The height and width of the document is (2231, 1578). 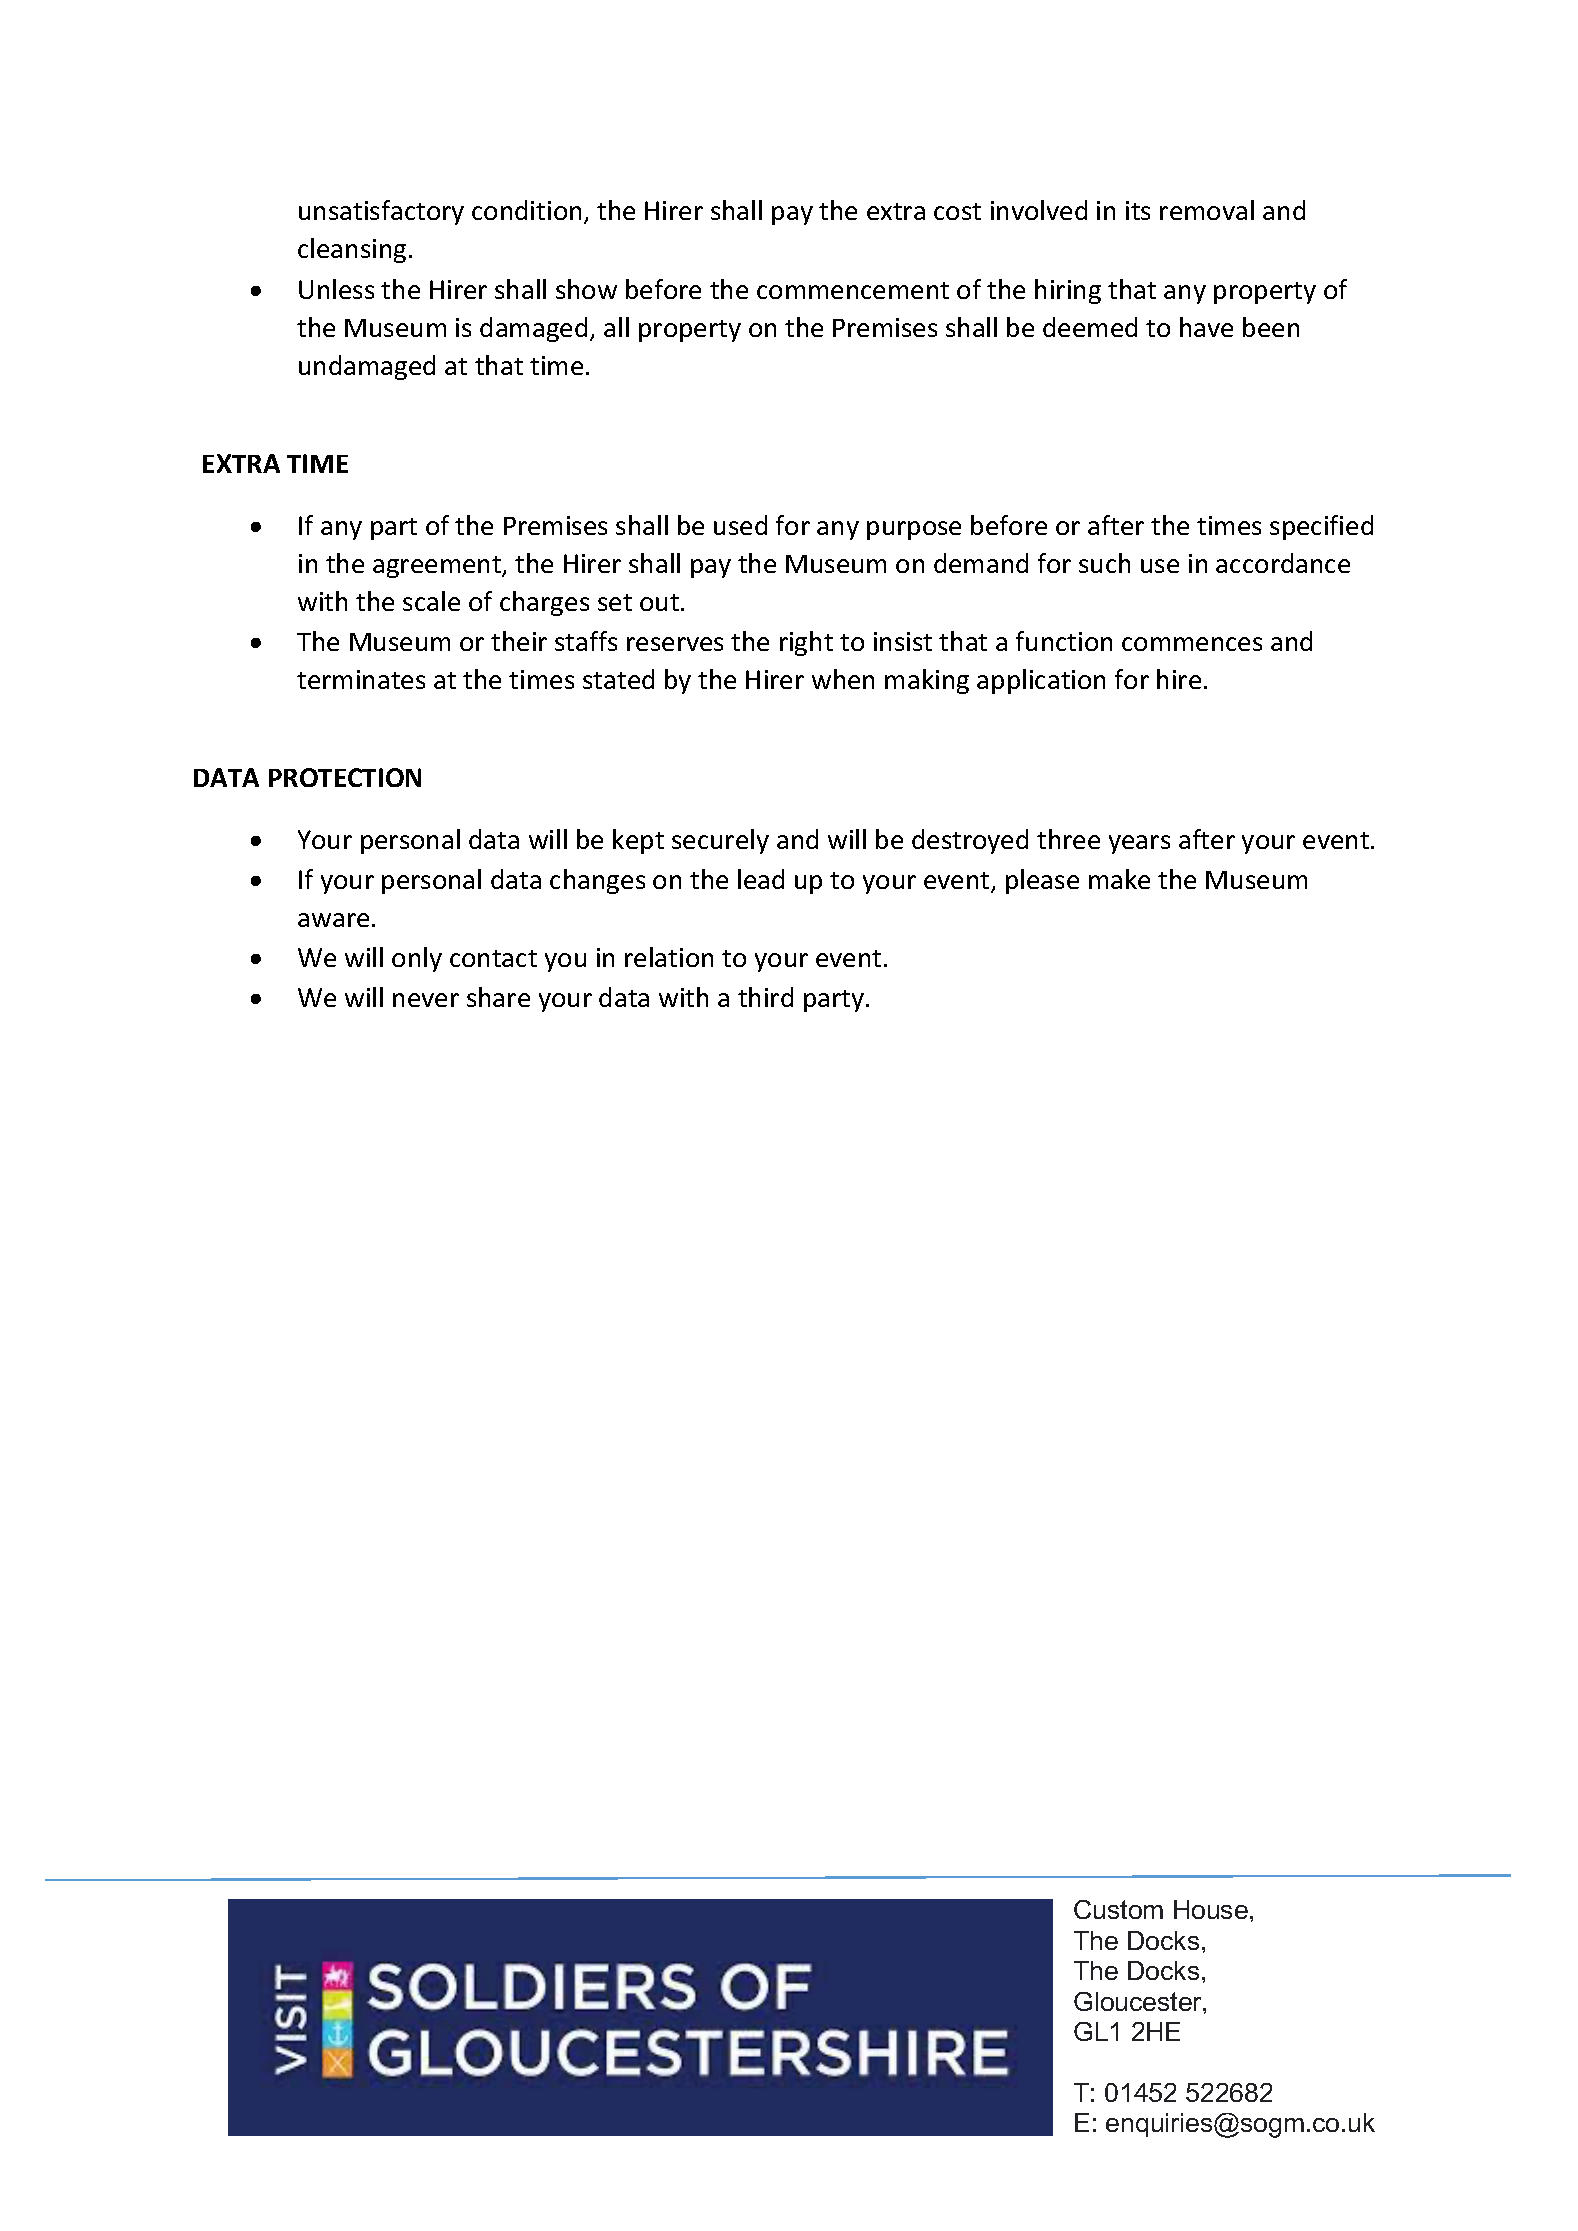 I want to click on commences, so click(x=1192, y=644).
